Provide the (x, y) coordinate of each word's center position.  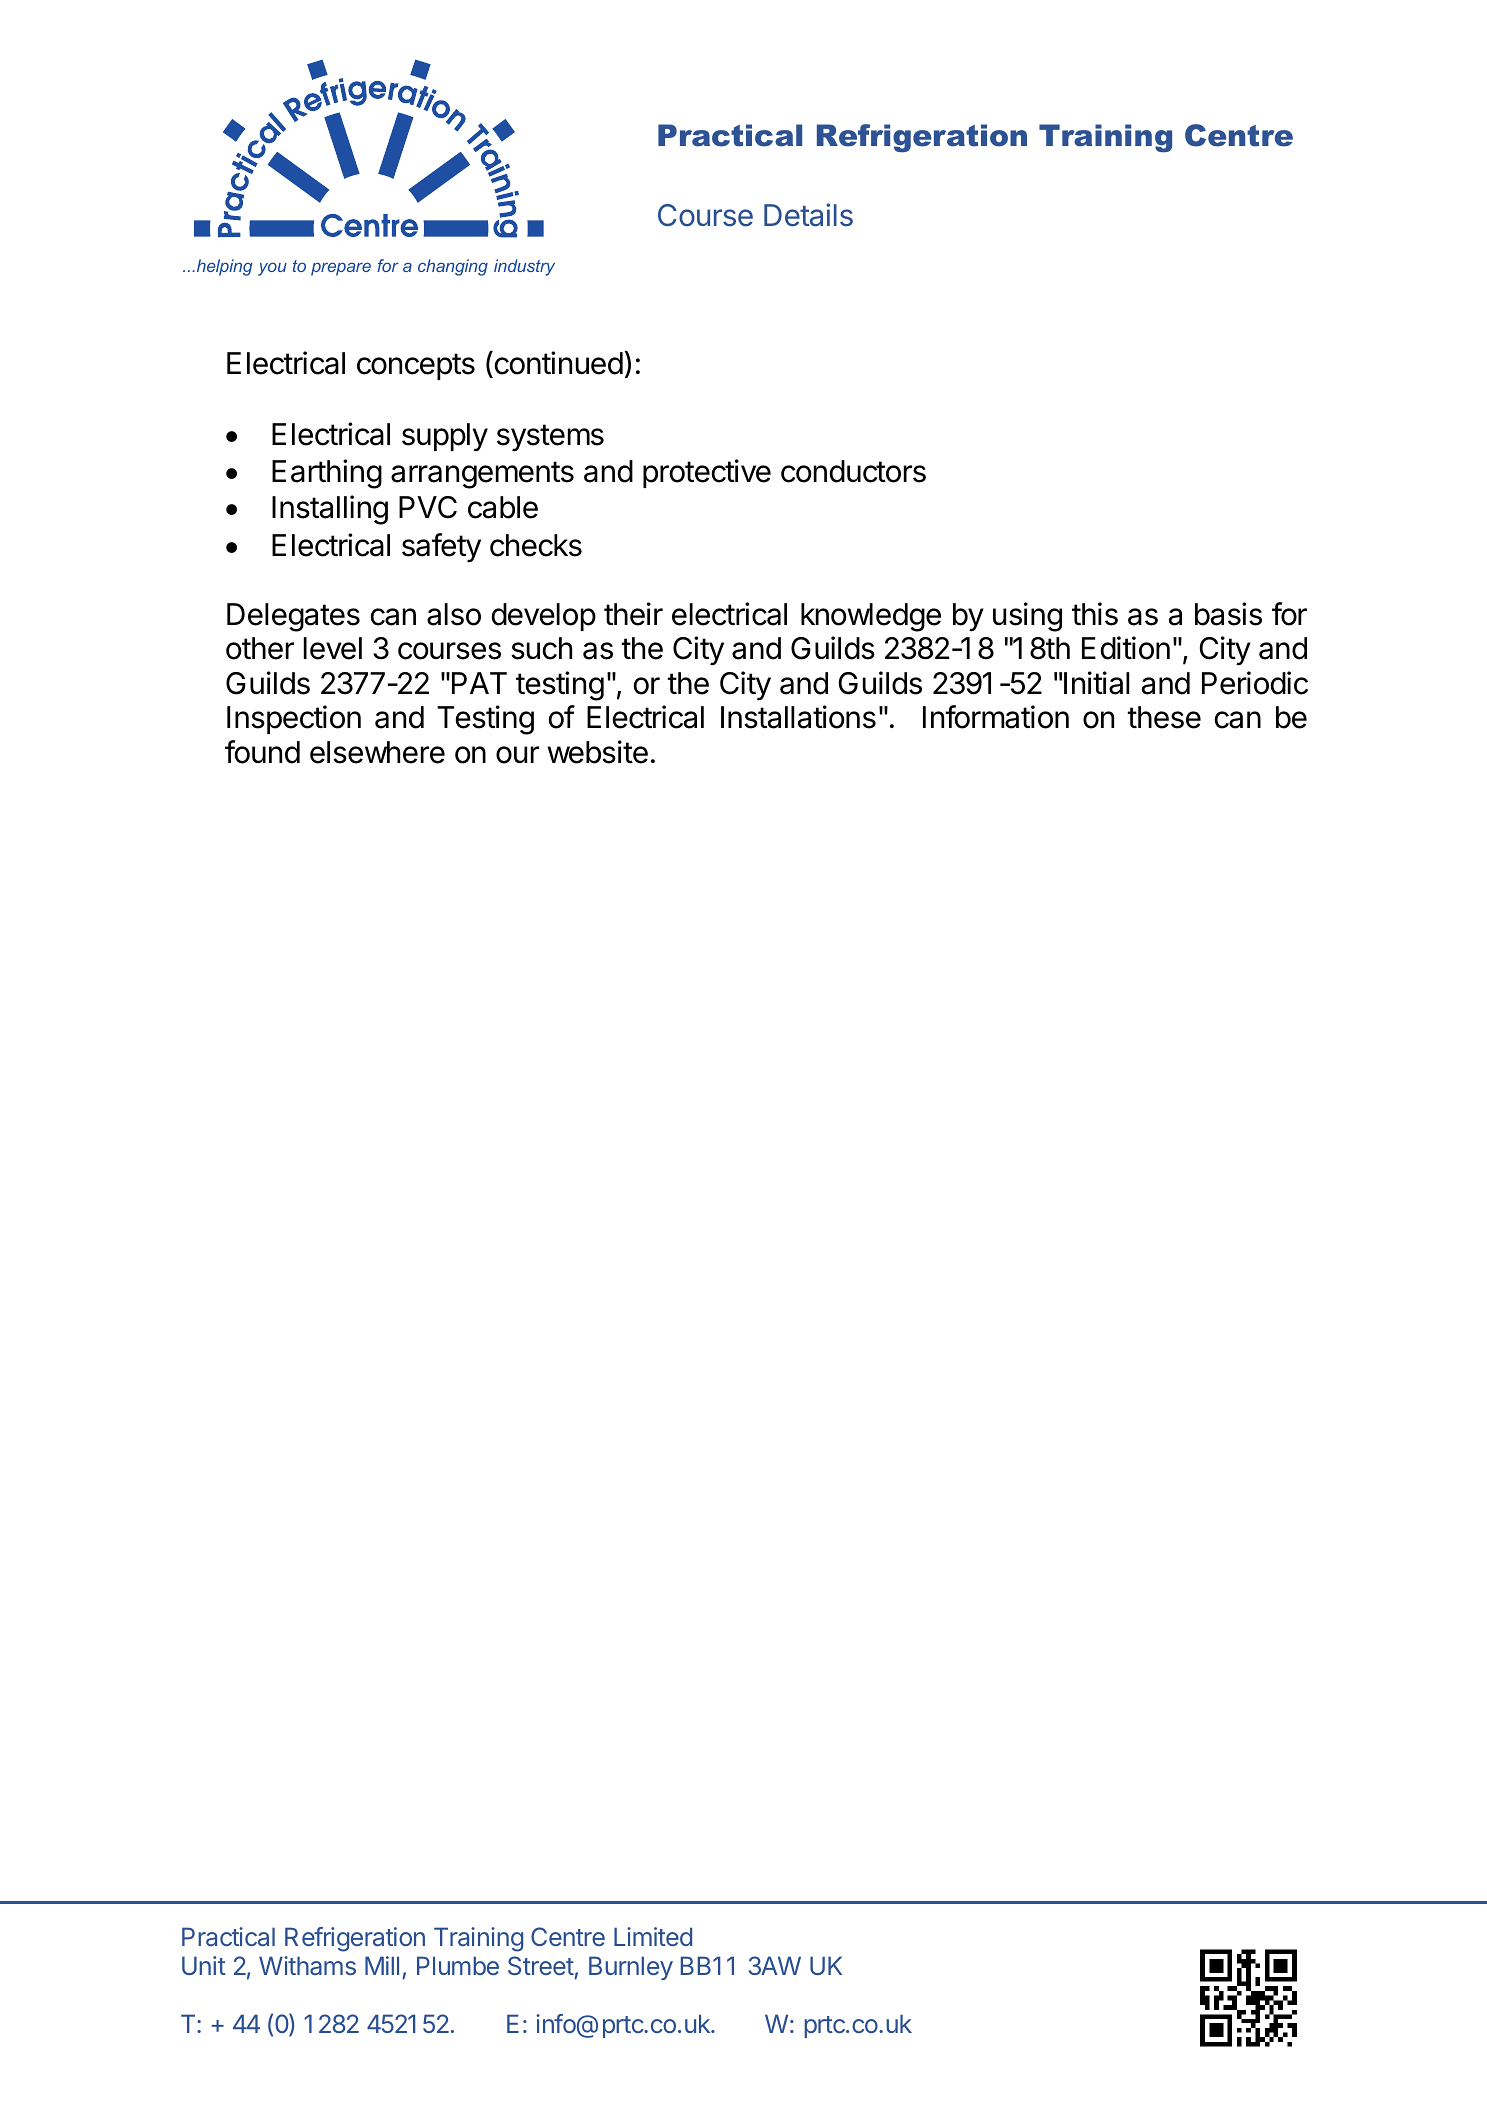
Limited (653, 1936)
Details (808, 215)
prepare (341, 269)
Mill (382, 1965)
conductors (853, 471)
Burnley (631, 1968)
